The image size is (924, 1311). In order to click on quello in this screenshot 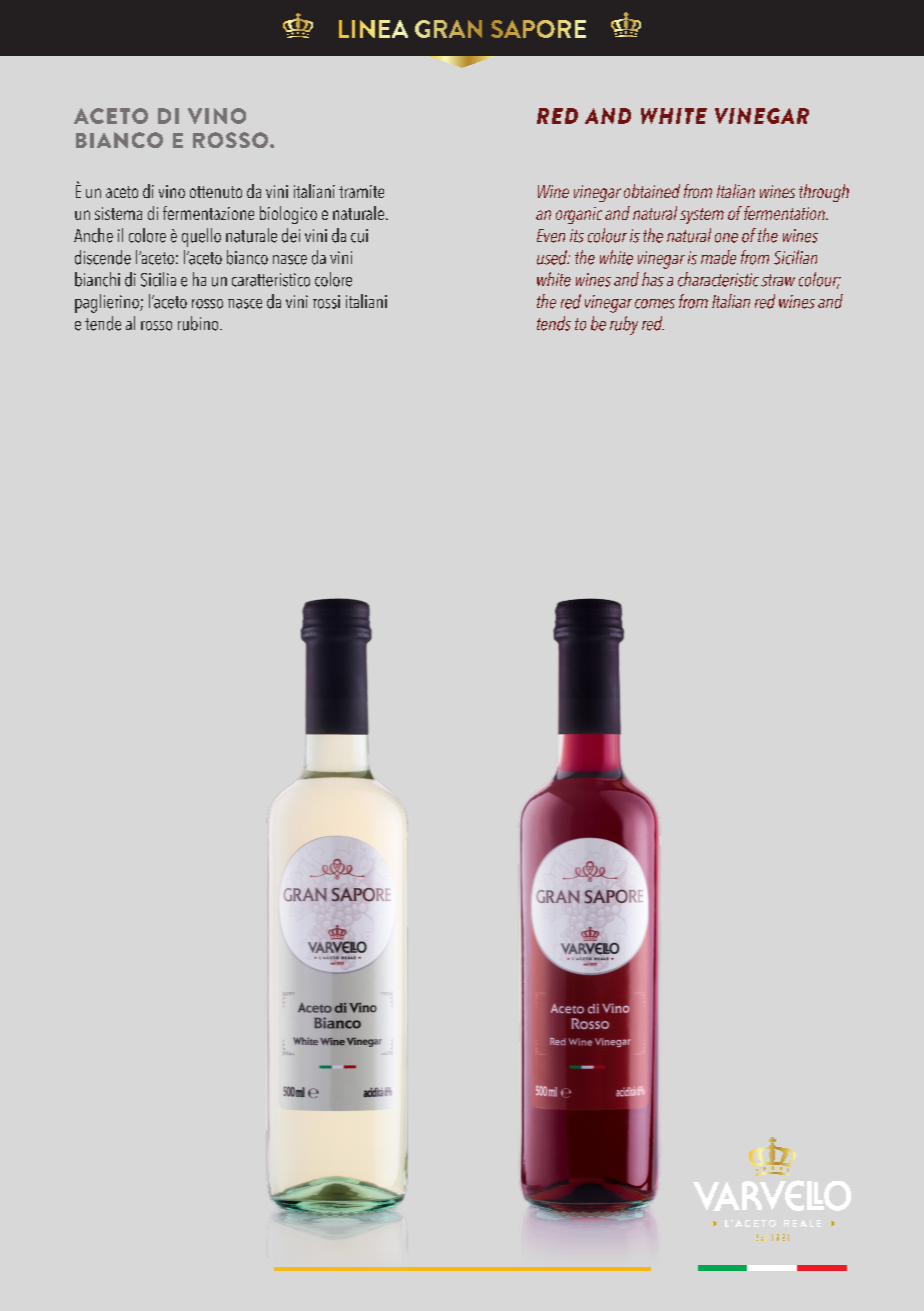, I will do `click(201, 237)`.
